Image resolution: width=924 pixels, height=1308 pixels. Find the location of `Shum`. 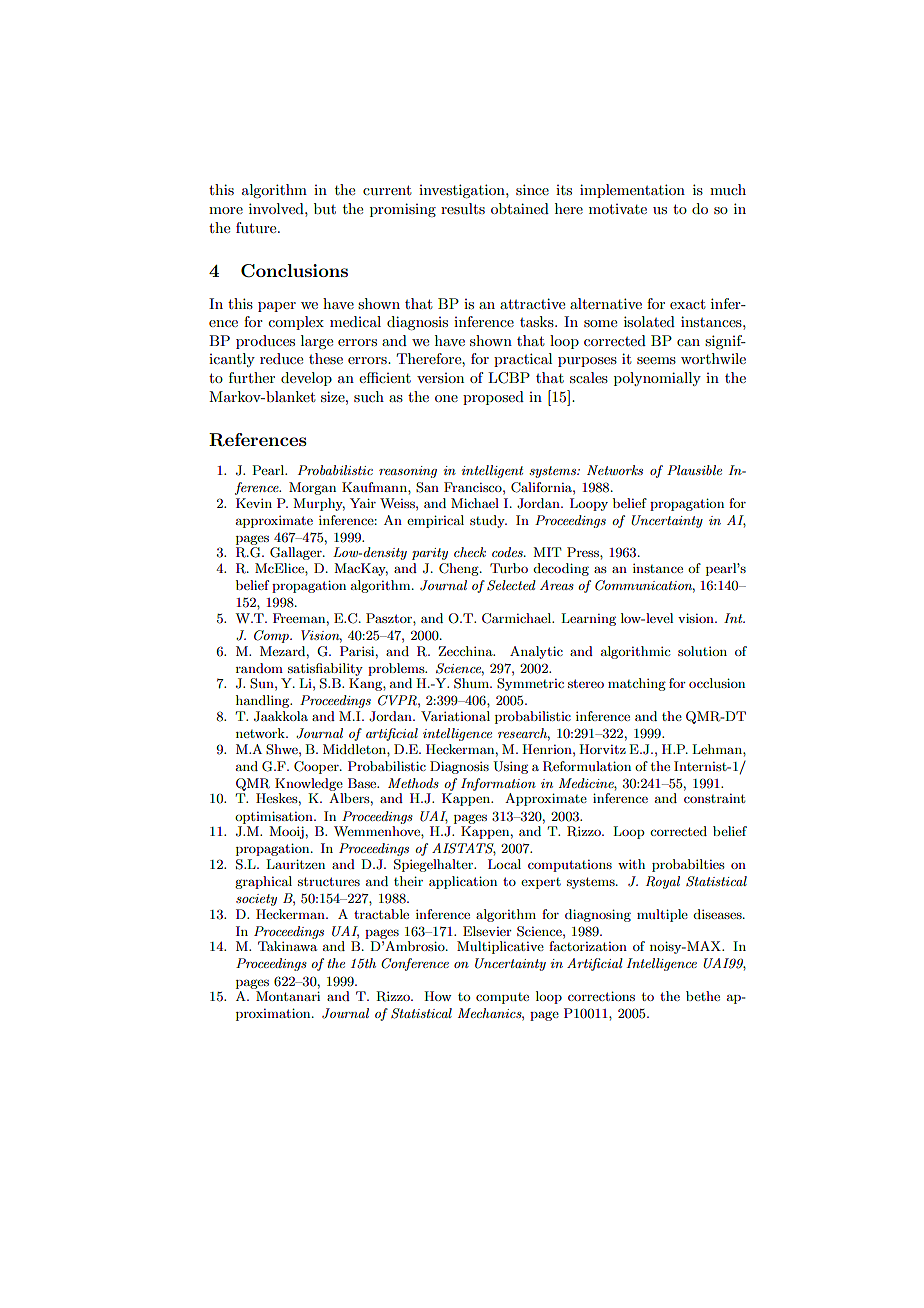

Shum is located at coordinates (472, 683).
